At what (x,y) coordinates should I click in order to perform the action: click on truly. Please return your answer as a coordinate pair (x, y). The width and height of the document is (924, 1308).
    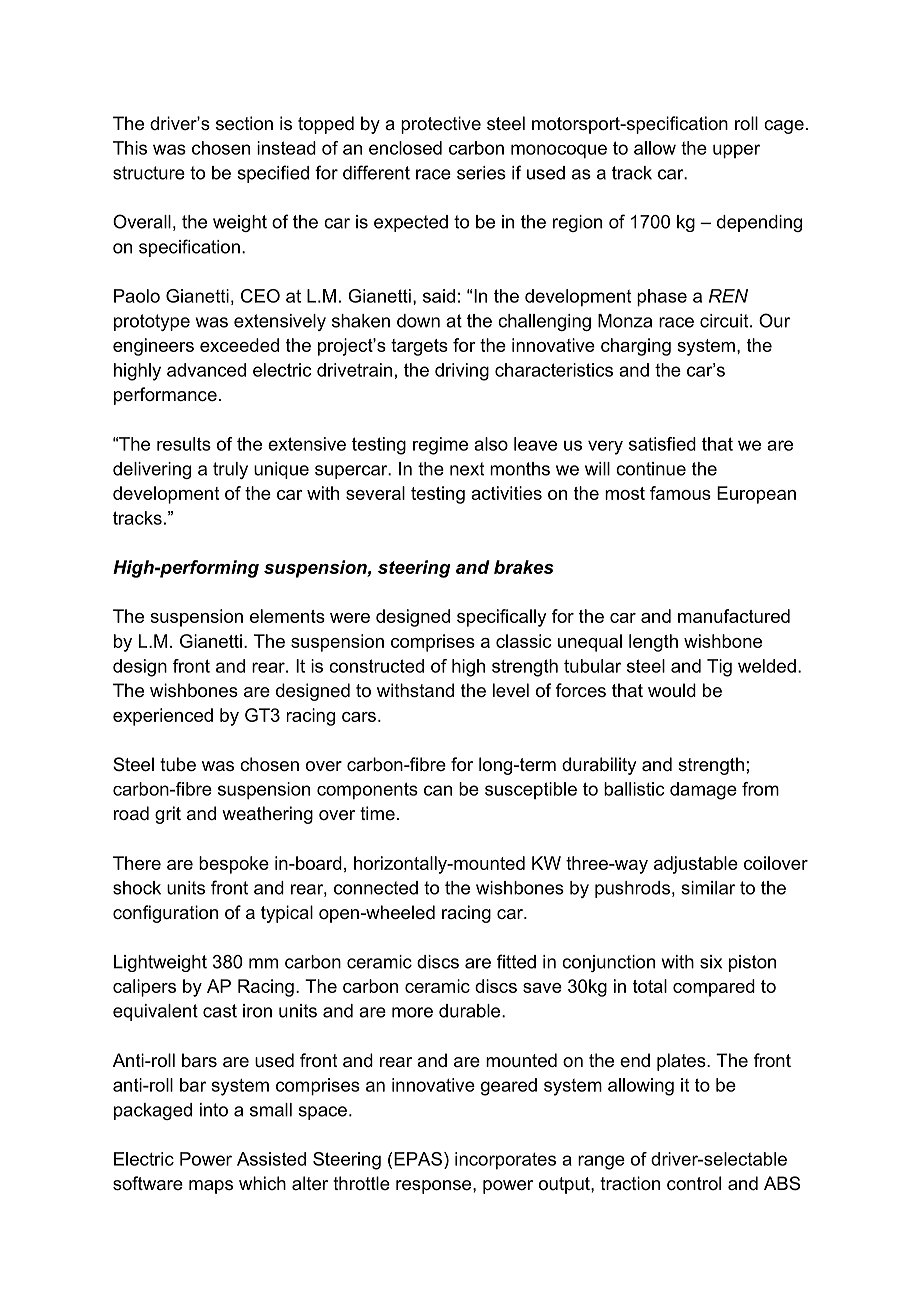
    Looking at the image, I should click on (230, 470).
